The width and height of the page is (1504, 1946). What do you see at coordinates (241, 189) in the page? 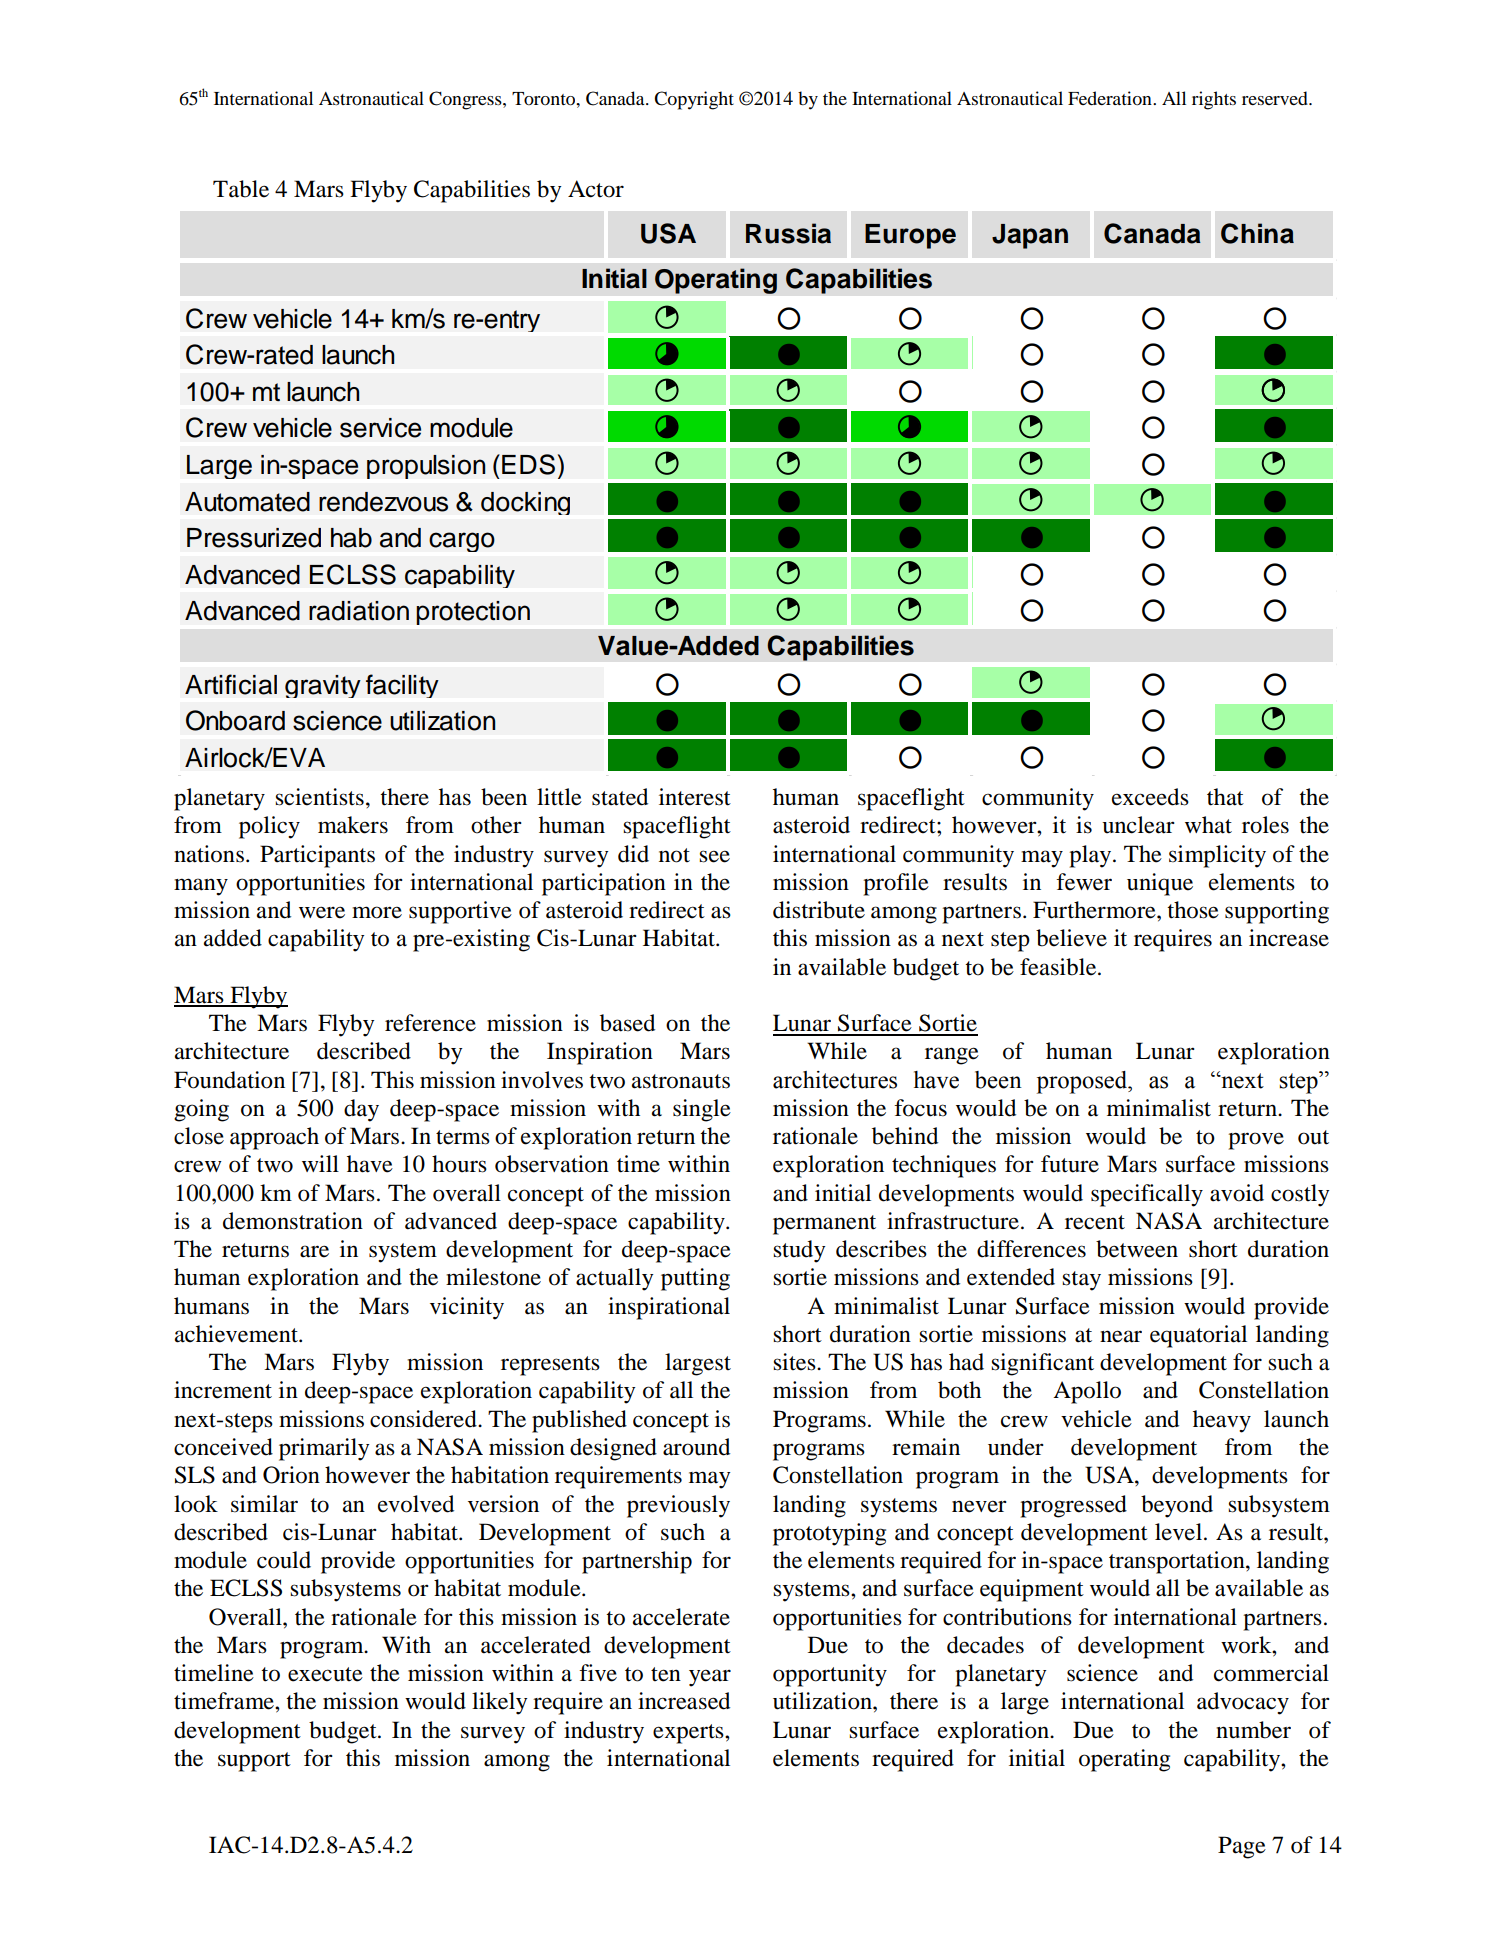
I see `Table` at bounding box center [241, 189].
